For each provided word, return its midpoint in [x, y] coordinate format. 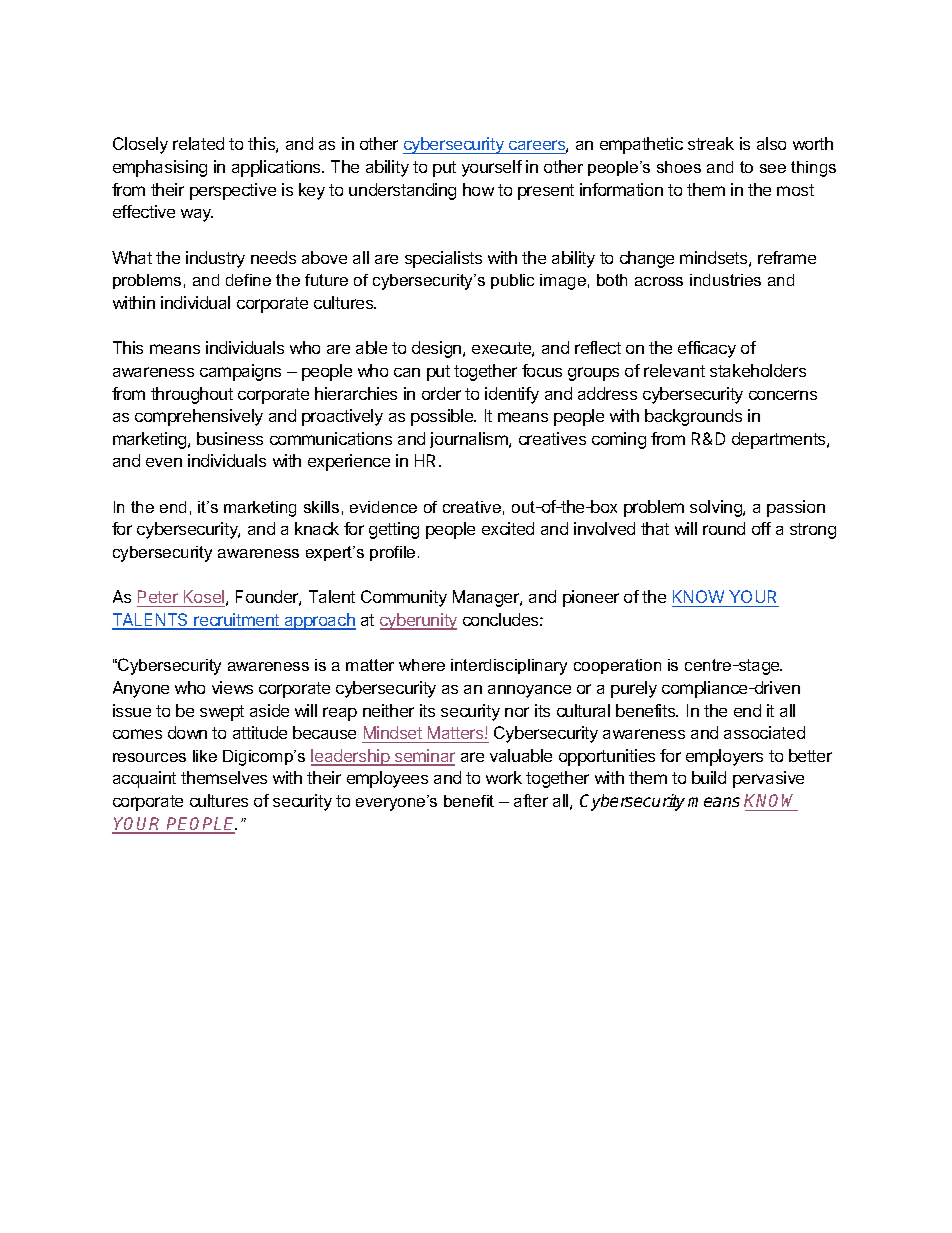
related [198, 143]
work [504, 777]
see [773, 168]
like [205, 756]
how [478, 189]
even [164, 462]
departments [780, 440]
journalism [470, 440]
